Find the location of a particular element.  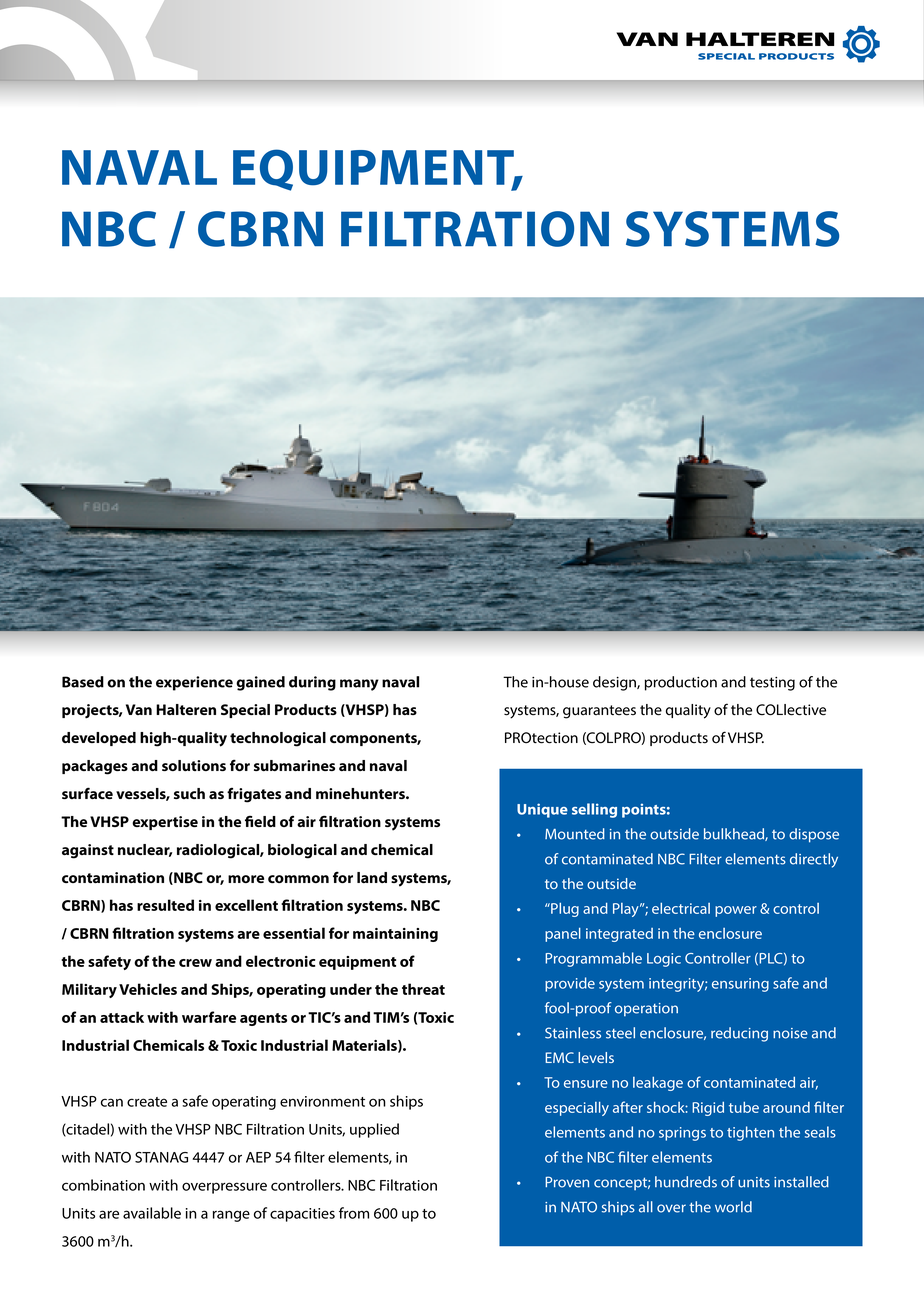

environment is located at coordinates (322, 1101).
